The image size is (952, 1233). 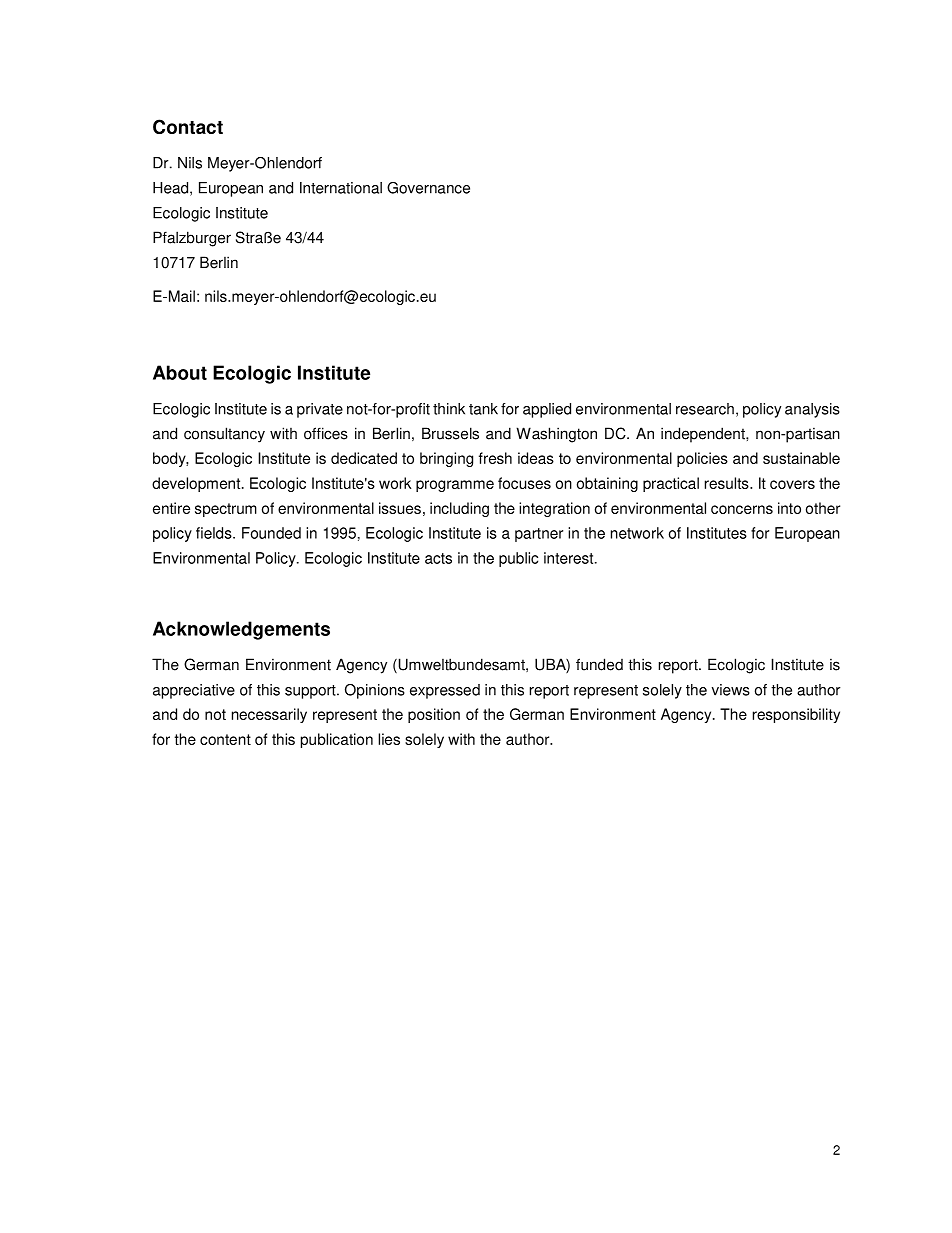 I want to click on consultancy, so click(x=224, y=435).
